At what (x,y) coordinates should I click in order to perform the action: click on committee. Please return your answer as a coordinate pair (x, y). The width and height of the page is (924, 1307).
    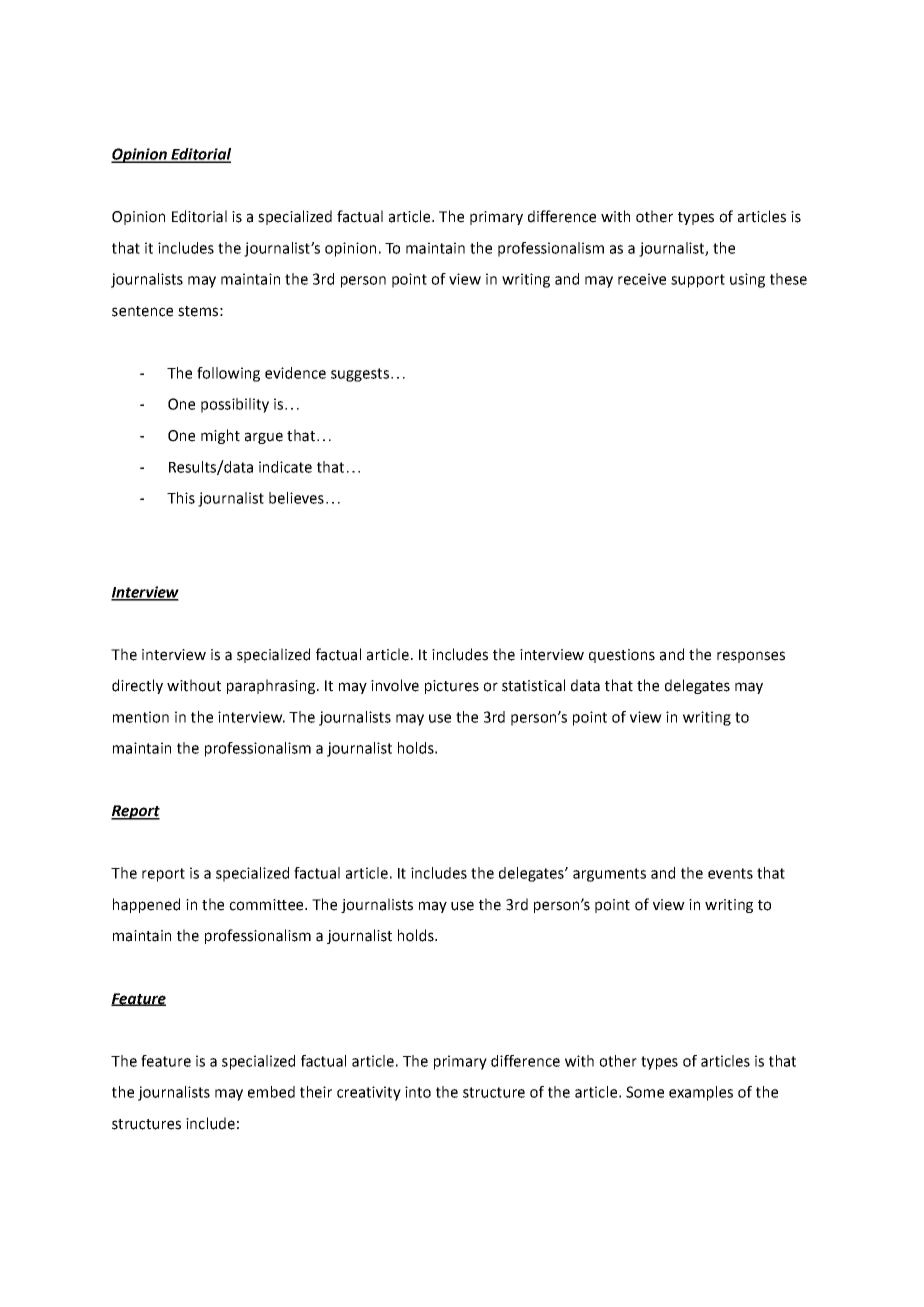
    Looking at the image, I should click on (267, 905).
